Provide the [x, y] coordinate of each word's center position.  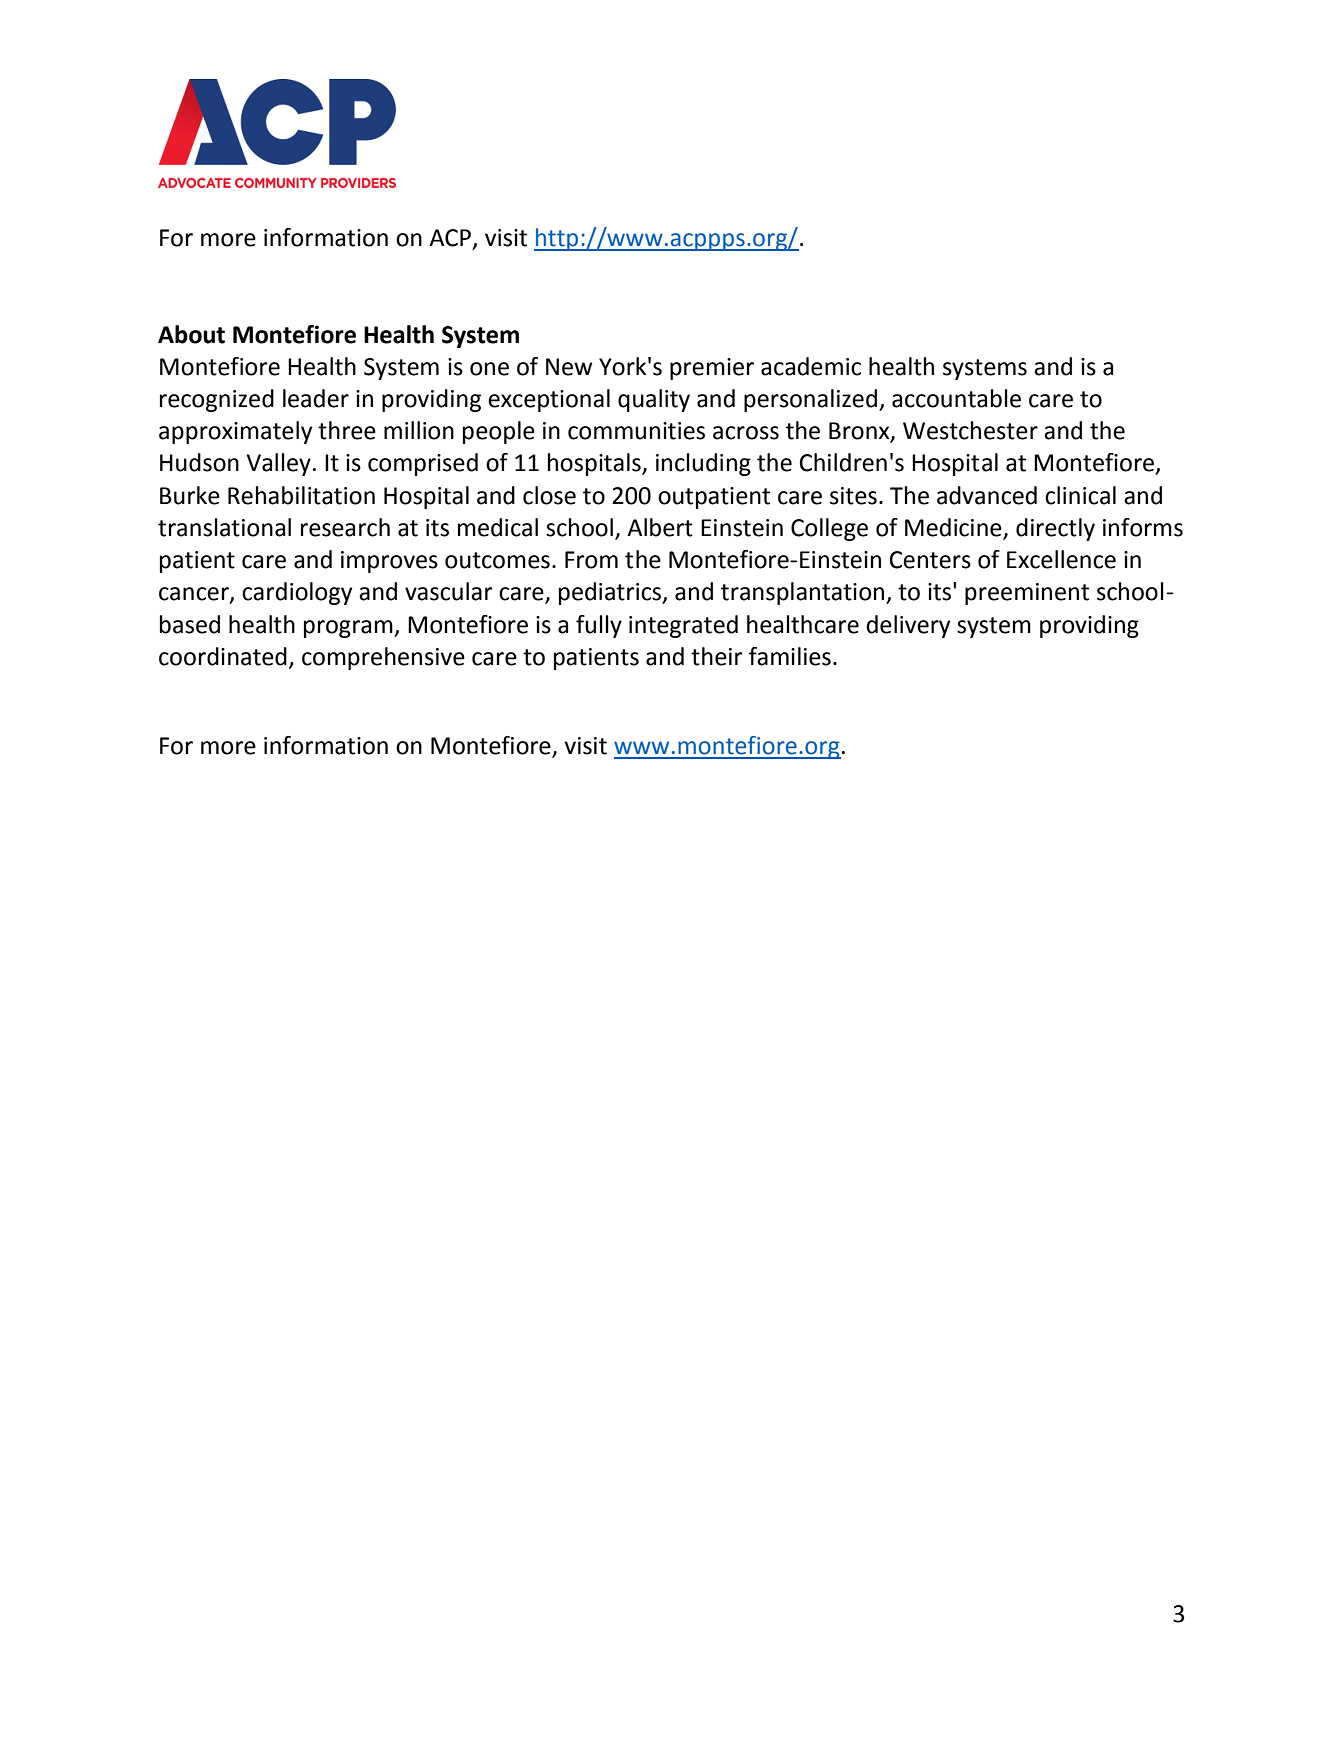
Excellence [1061, 559]
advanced [987, 495]
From [591, 560]
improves [389, 562]
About [191, 334]
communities [636, 431]
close [549, 495]
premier [712, 369]
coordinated [223, 656]
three [347, 430]
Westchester [970, 430]
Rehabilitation [301, 495]
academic [811, 366]
